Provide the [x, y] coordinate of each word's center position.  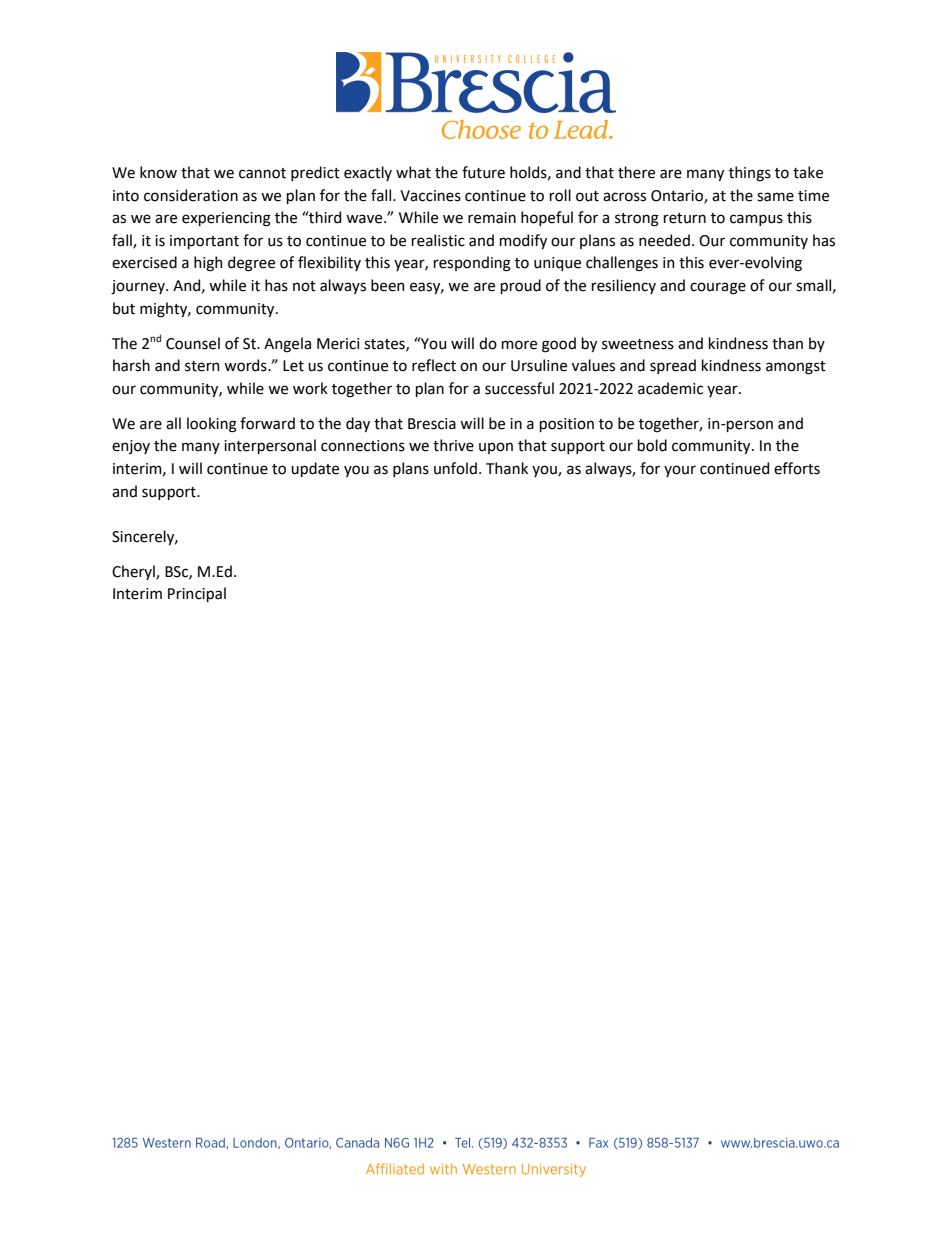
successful [519, 388]
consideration [191, 195]
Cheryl [134, 572]
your [680, 471]
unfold [455, 468]
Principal [197, 594]
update [315, 469]
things [750, 174]
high [208, 264]
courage [718, 288]
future [483, 172]
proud [521, 286]
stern [202, 366]
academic [670, 388]
